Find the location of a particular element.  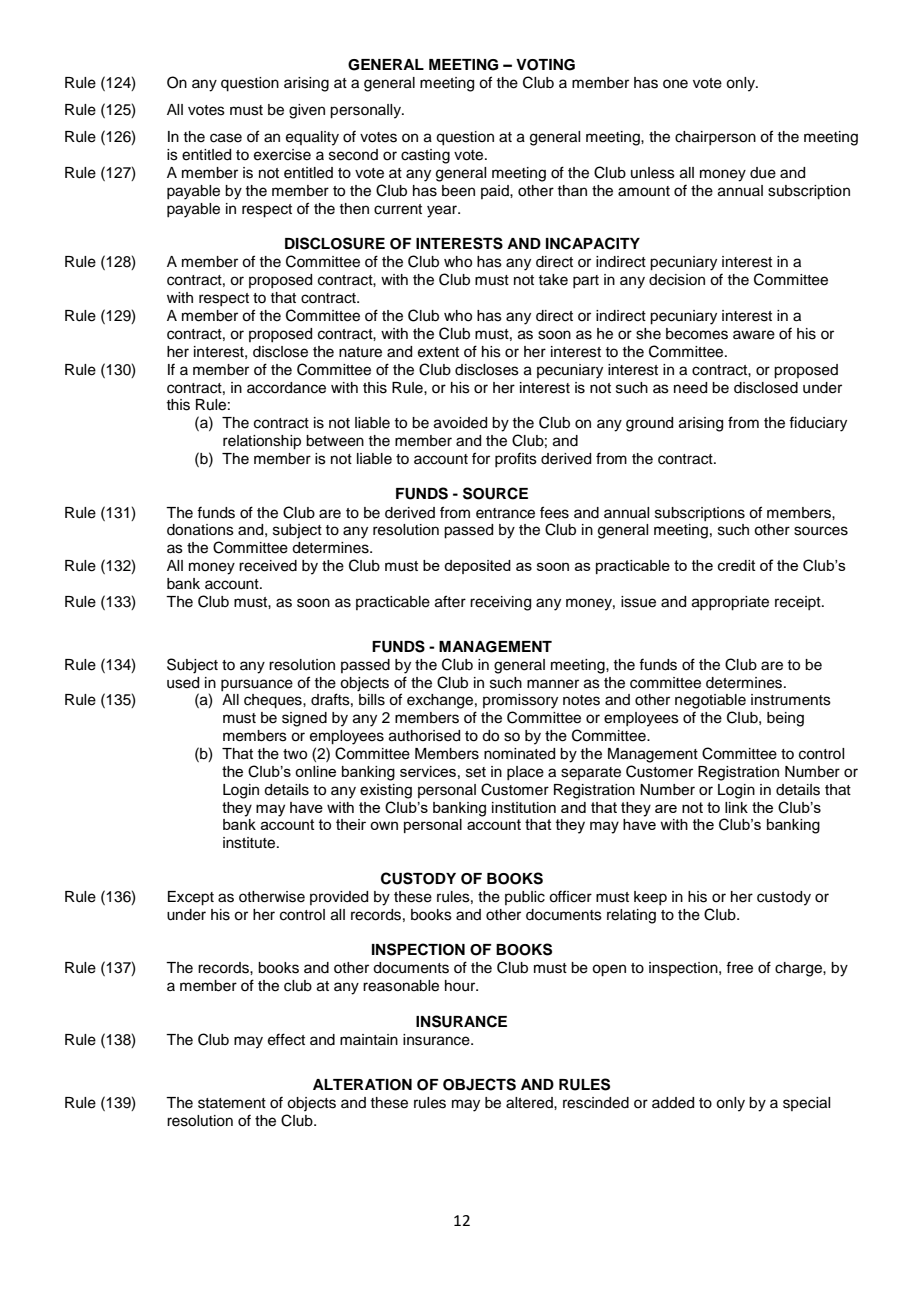

need is located at coordinates (690, 388).
